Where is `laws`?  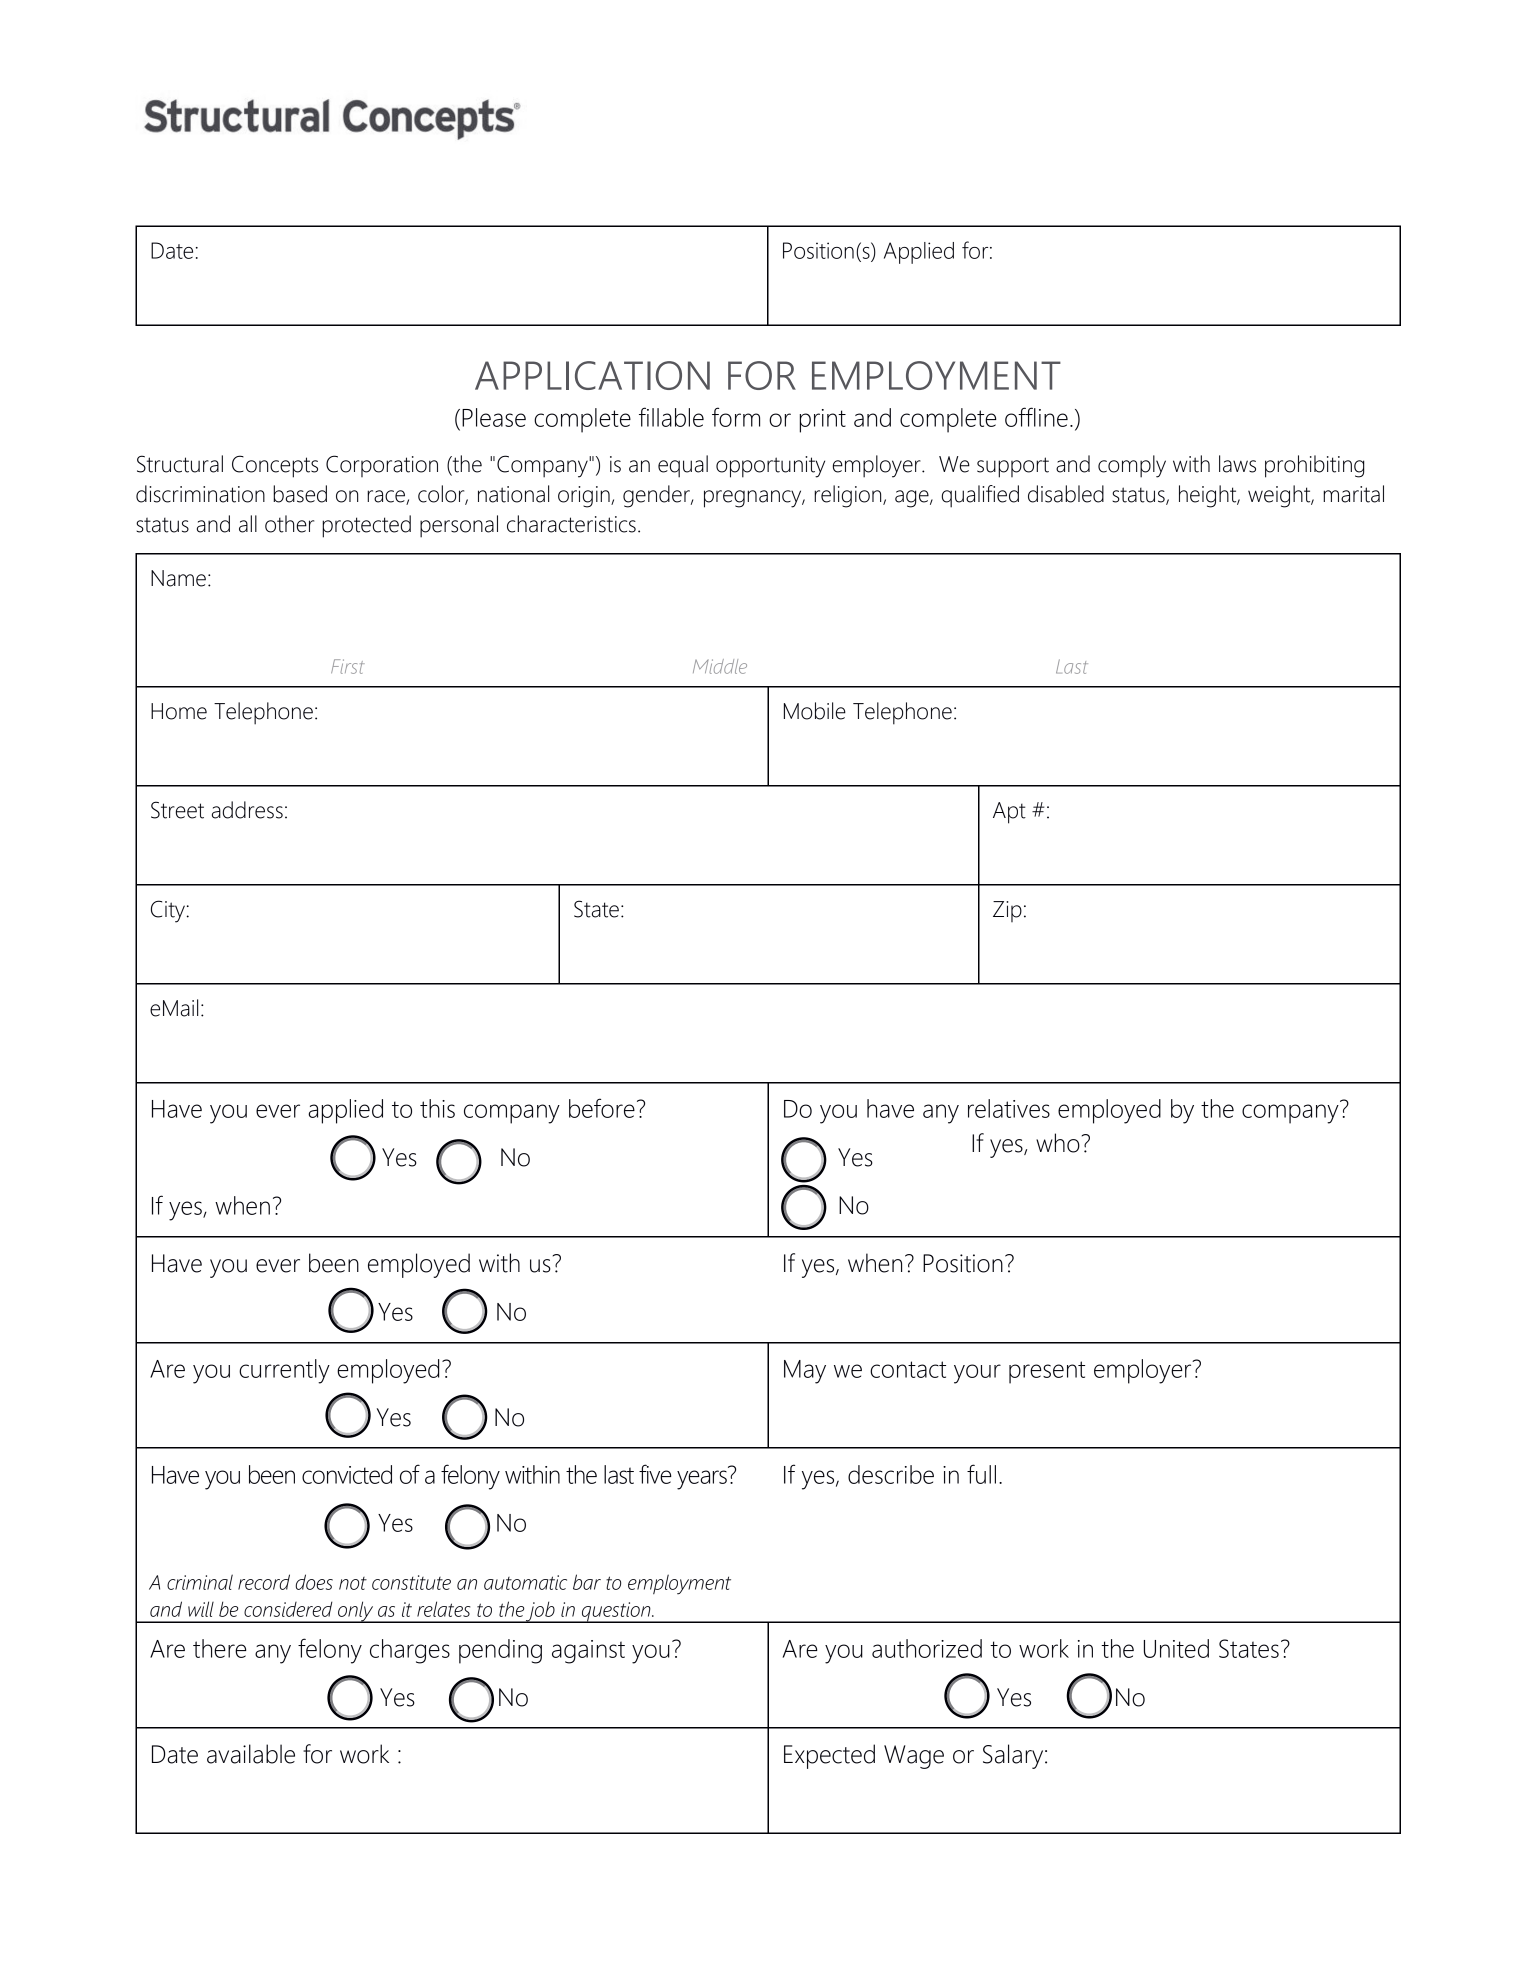
laws is located at coordinates (1237, 464).
